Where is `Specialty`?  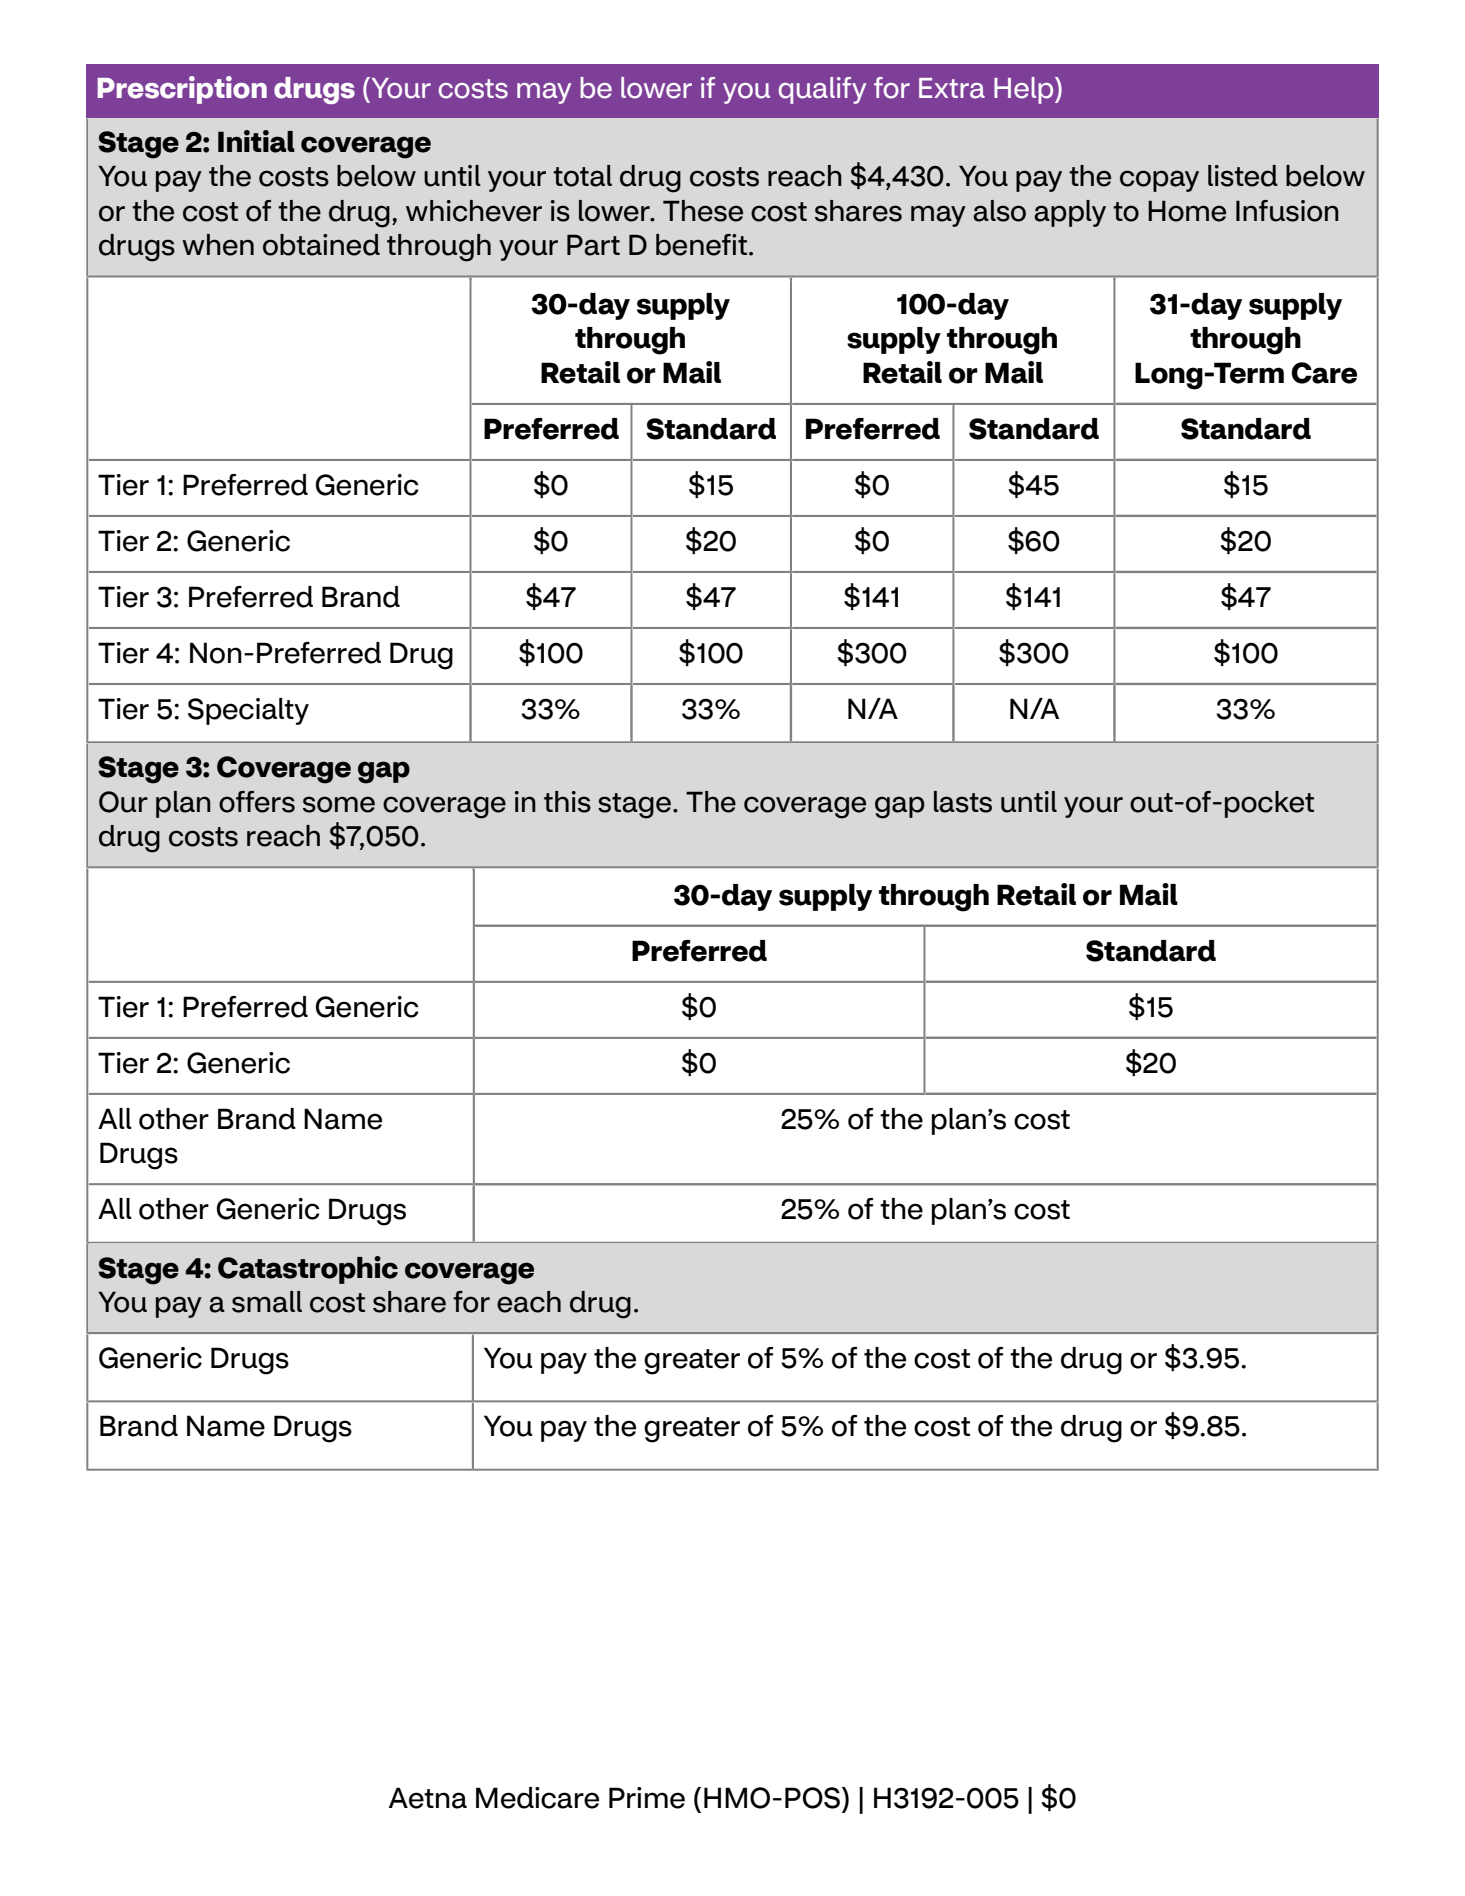
Specialty is located at coordinates (248, 711).
